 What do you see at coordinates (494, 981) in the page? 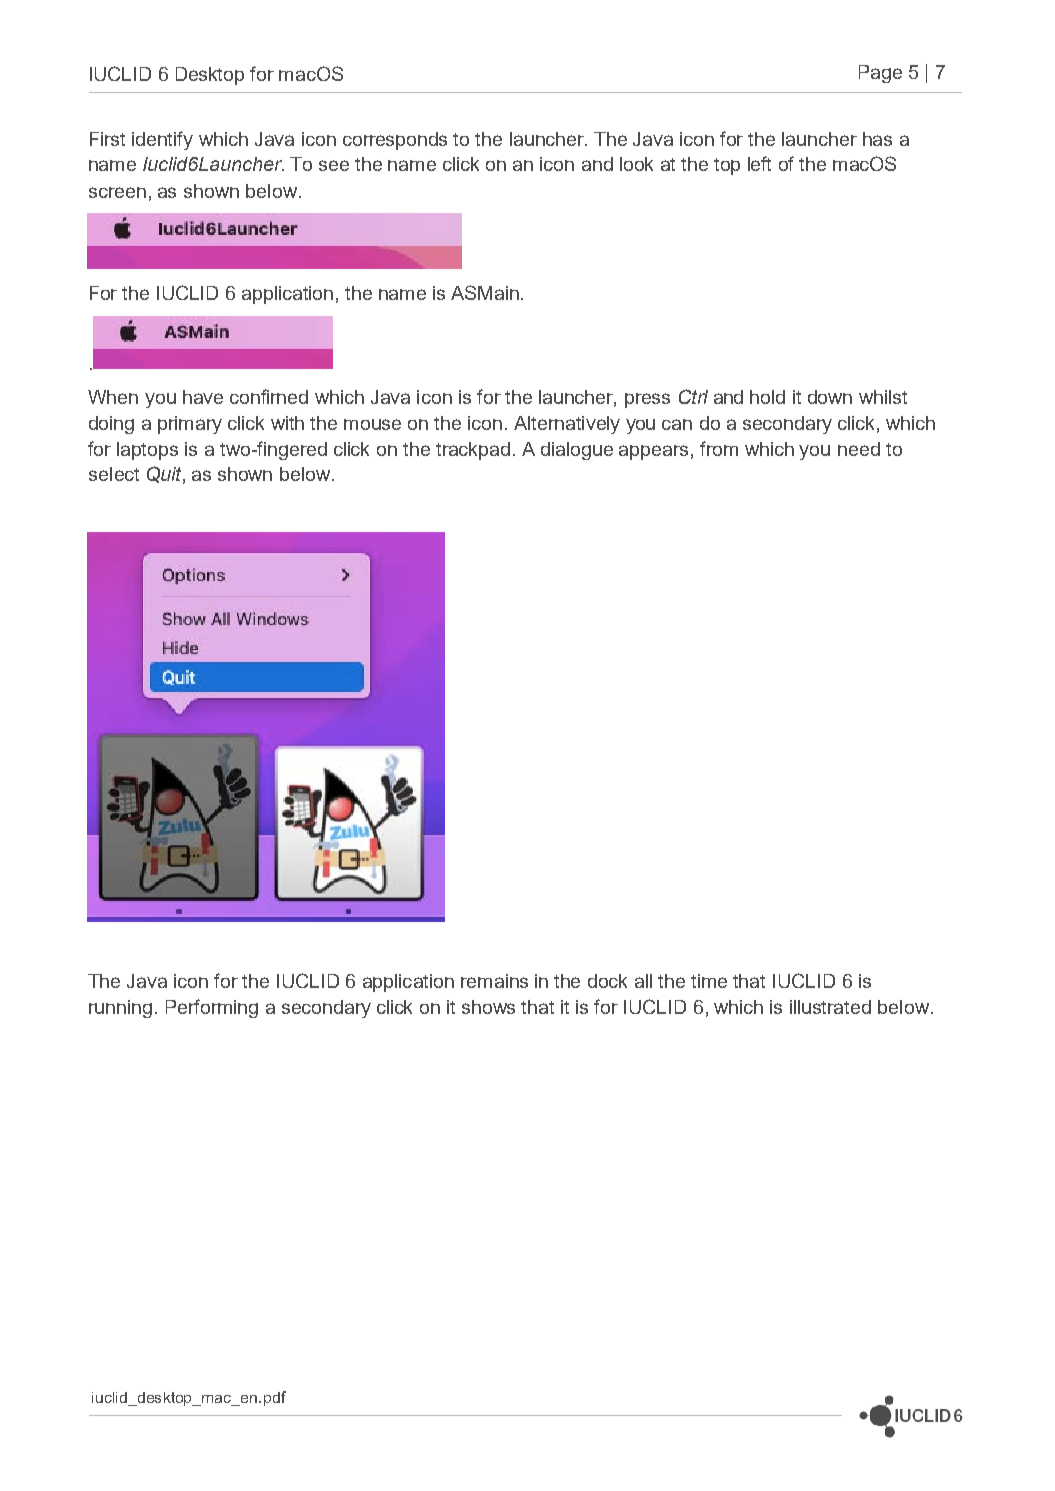
I see `remains` at bounding box center [494, 981].
